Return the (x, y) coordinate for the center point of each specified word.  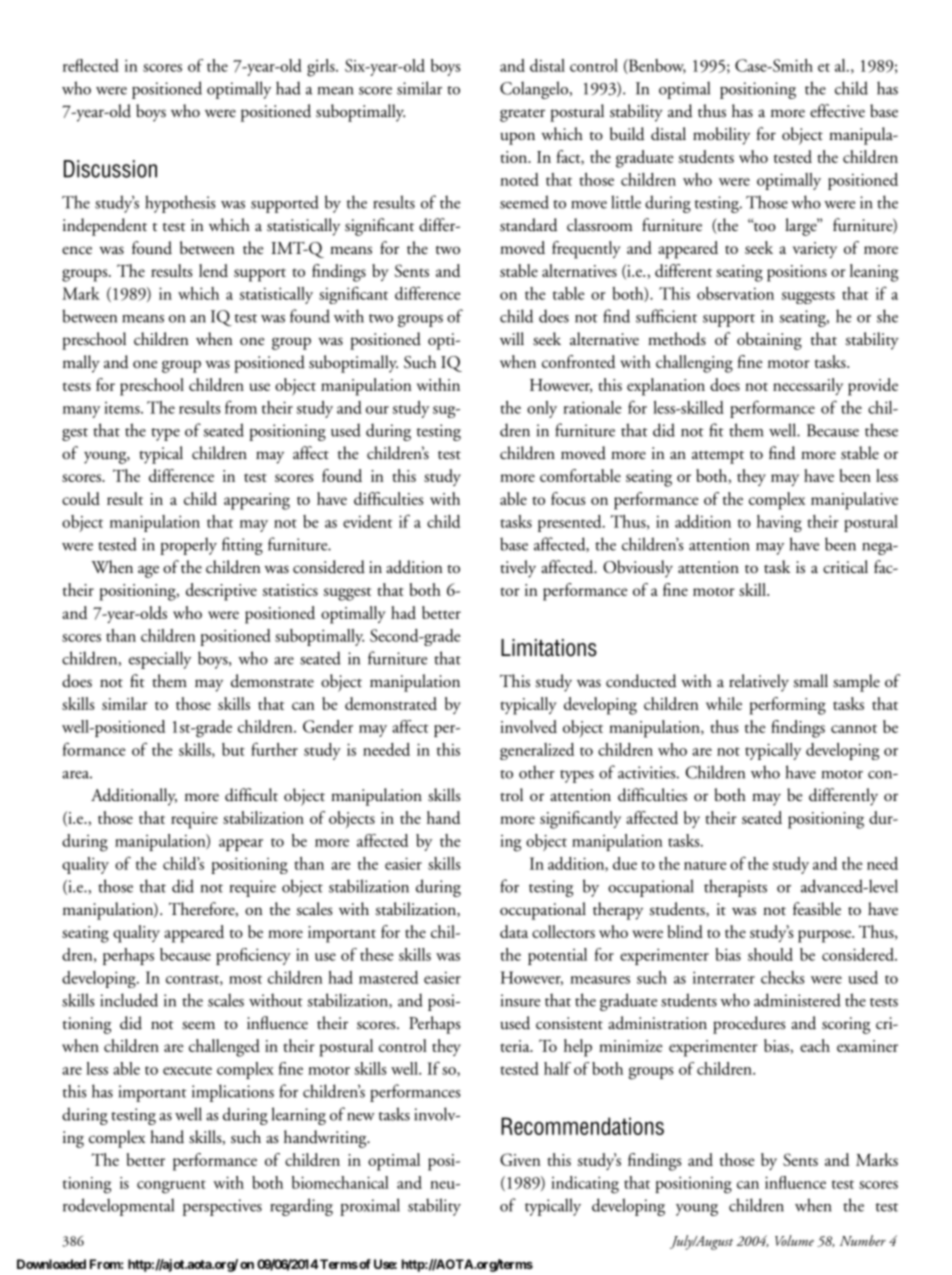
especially (160, 660)
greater (522, 115)
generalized (537, 751)
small (810, 681)
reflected (91, 65)
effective (837, 110)
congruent (171, 1187)
